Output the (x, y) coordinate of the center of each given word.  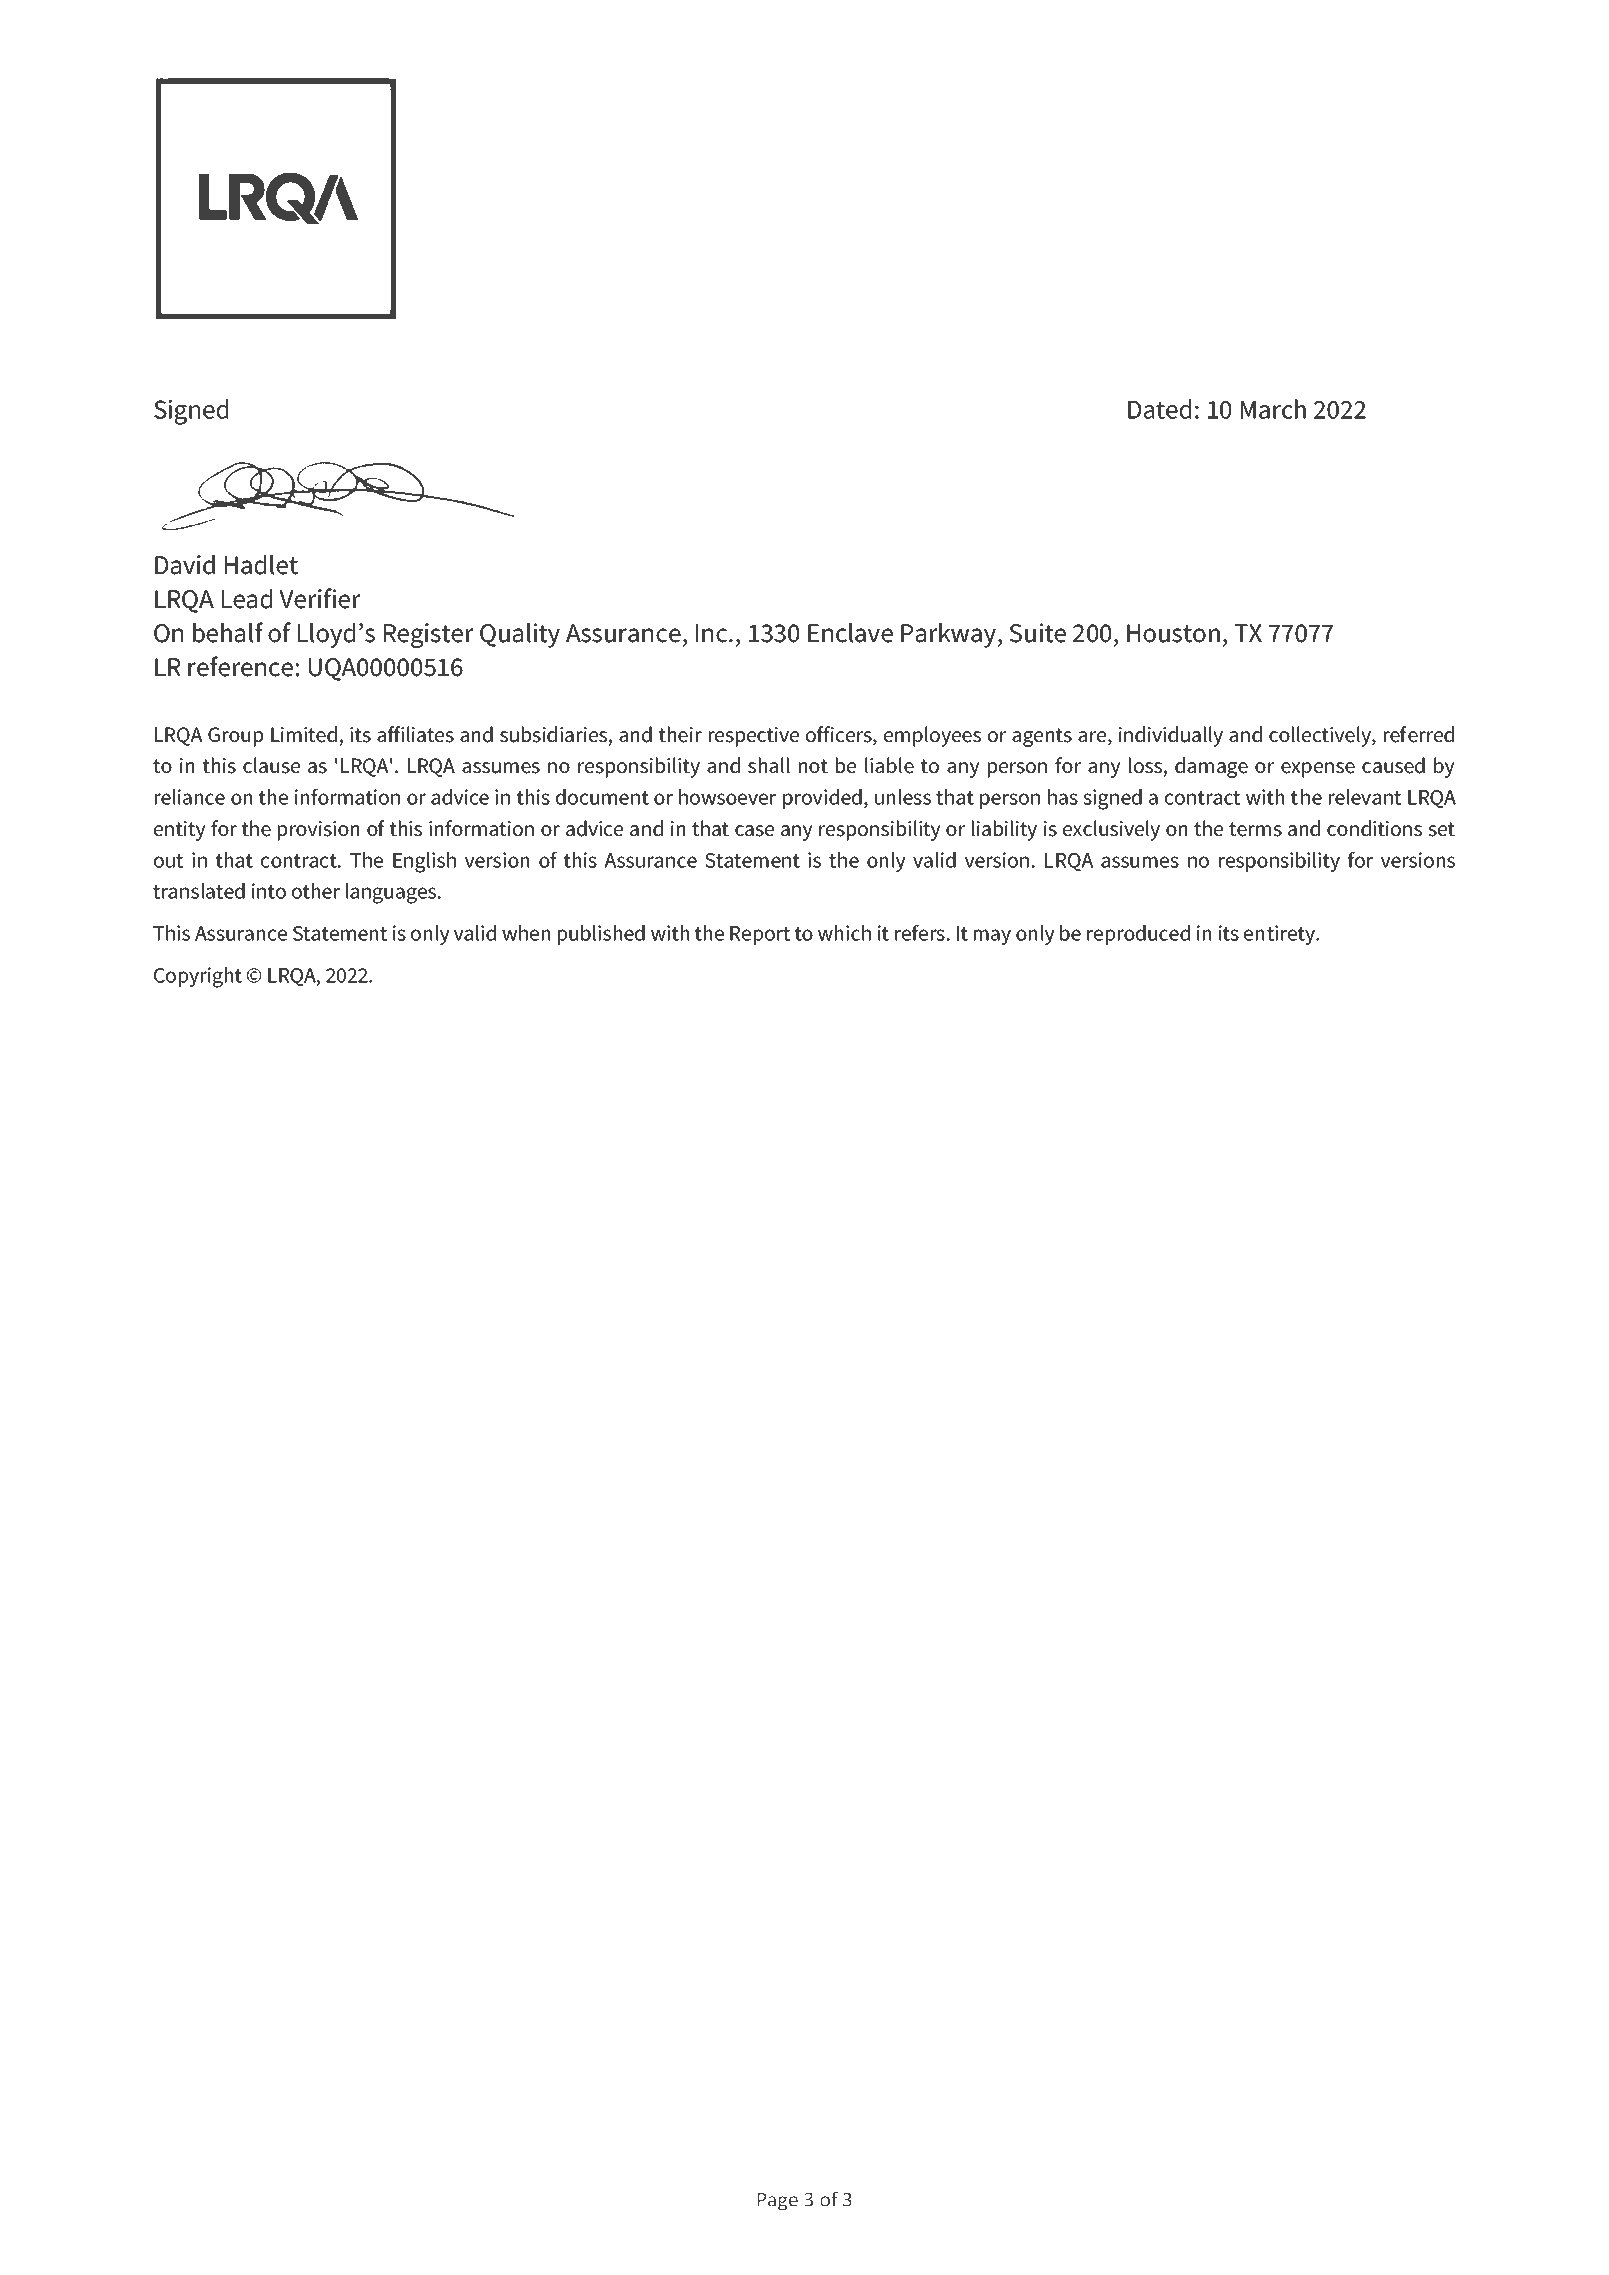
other (316, 891)
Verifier (320, 598)
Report (760, 935)
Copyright (198, 977)
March (1273, 409)
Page (778, 2202)
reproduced (1138, 935)
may (992, 937)
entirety (1281, 935)
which (844, 933)
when (526, 933)
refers (920, 933)
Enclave (850, 633)
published (601, 935)
